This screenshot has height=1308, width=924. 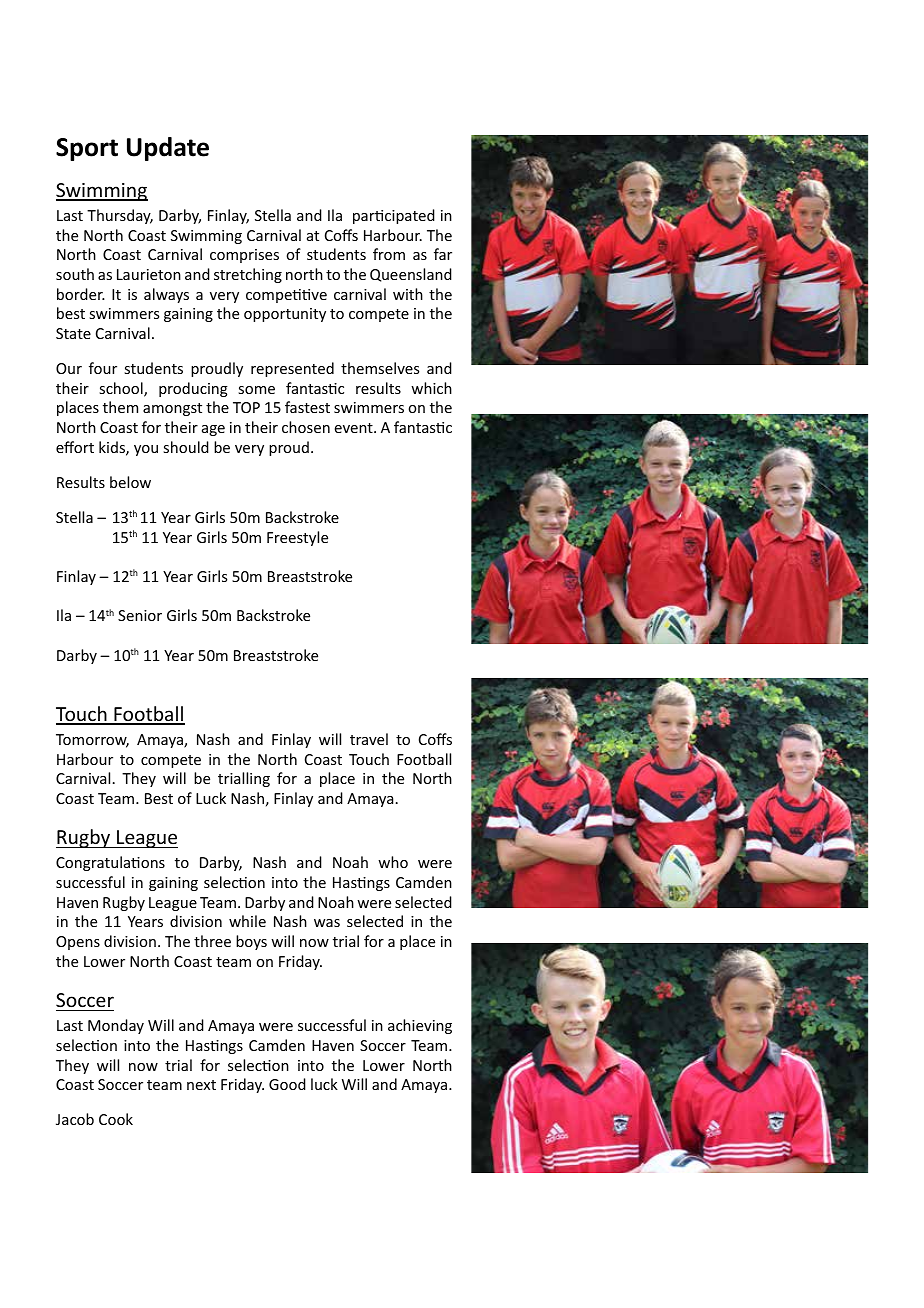 What do you see at coordinates (140, 615) in the screenshot?
I see `Senior` at bounding box center [140, 615].
